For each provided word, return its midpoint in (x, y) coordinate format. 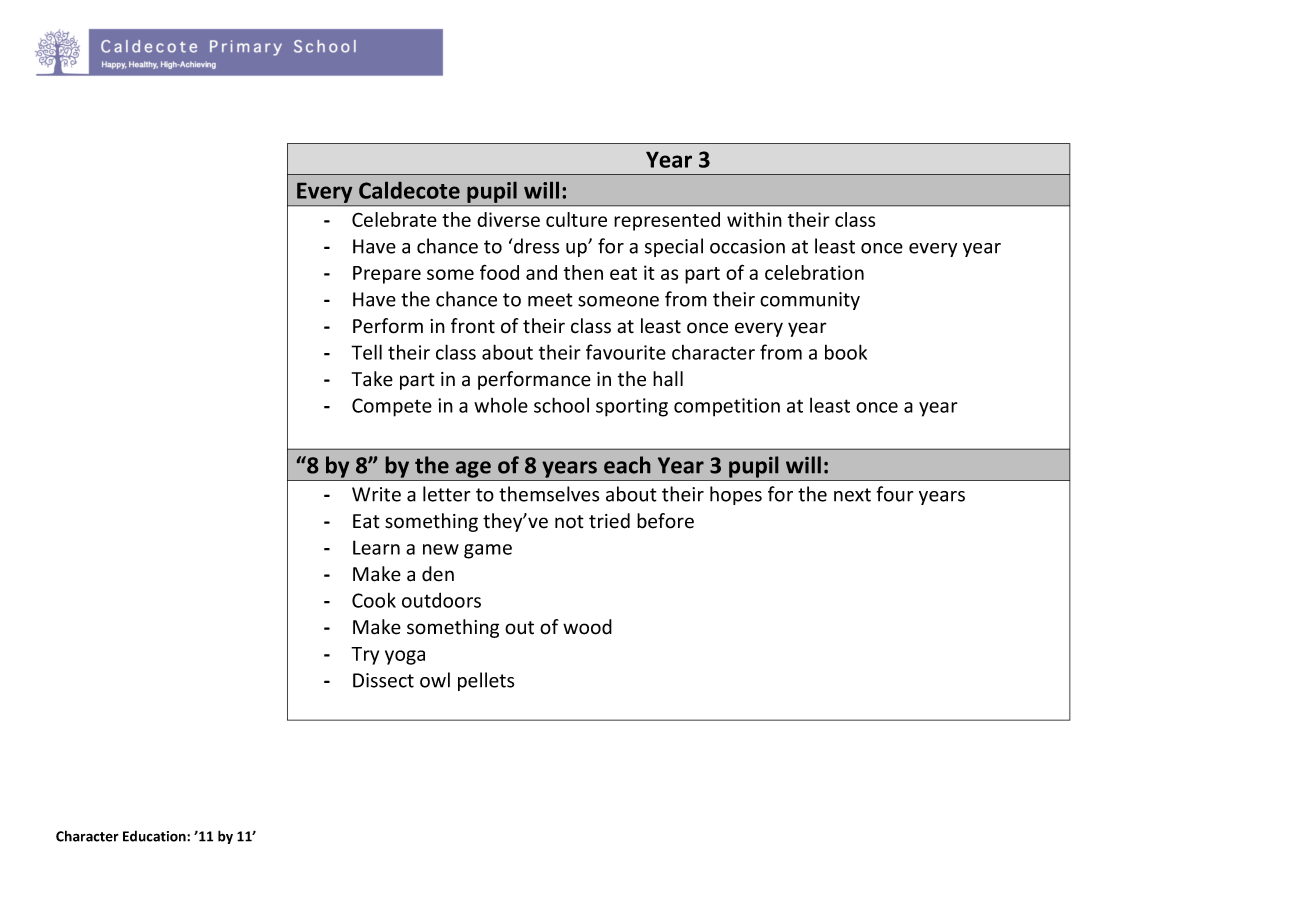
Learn (376, 547)
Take (372, 379)
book (846, 352)
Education (155, 836)
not (569, 522)
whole (501, 405)
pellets (486, 681)
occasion (747, 246)
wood (587, 627)
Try (365, 656)
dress (535, 246)
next (852, 495)
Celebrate (394, 219)
